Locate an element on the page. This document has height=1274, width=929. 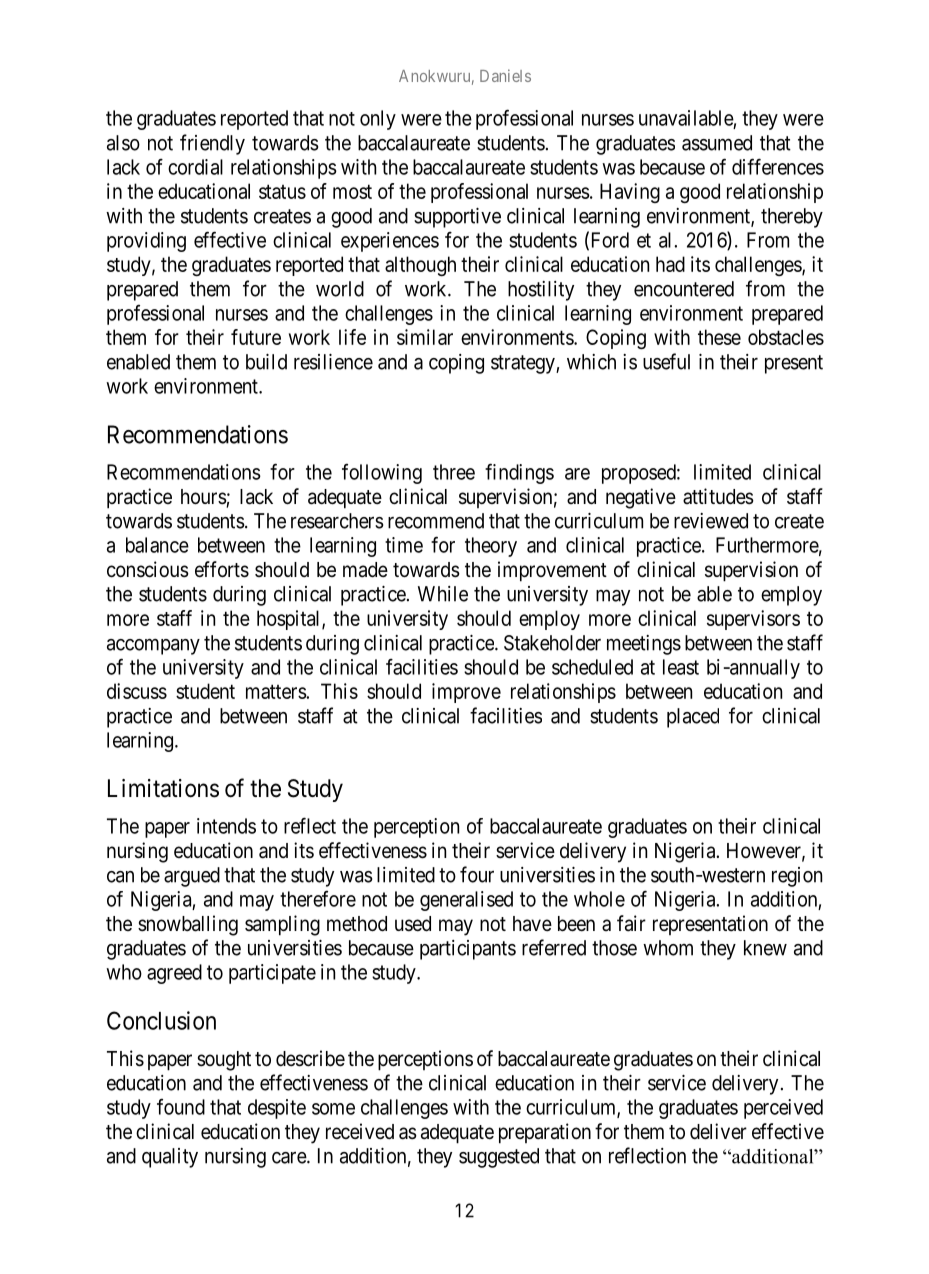
Stakeholder is located at coordinates (552, 643).
